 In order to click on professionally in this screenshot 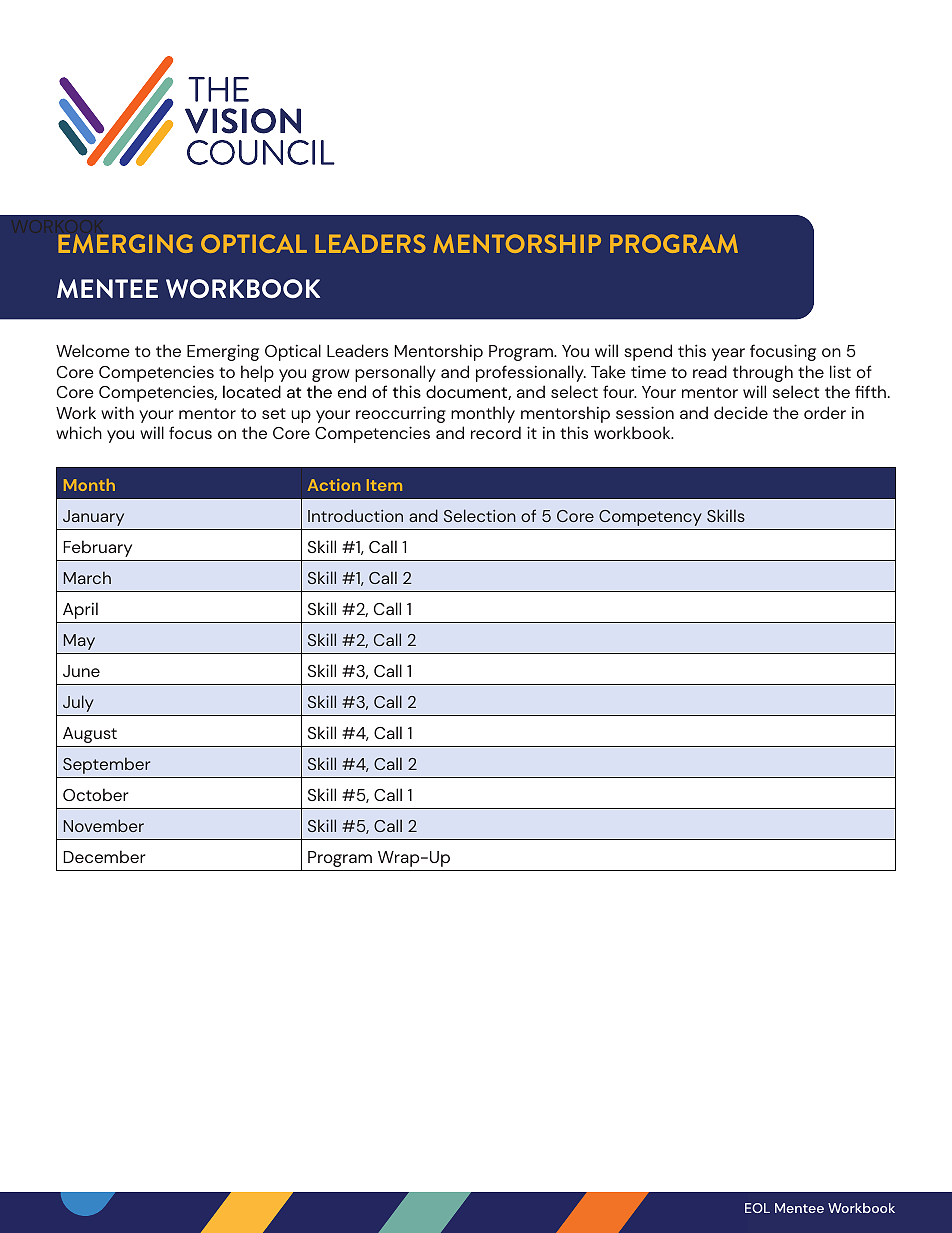, I will do `click(531, 373)`.
